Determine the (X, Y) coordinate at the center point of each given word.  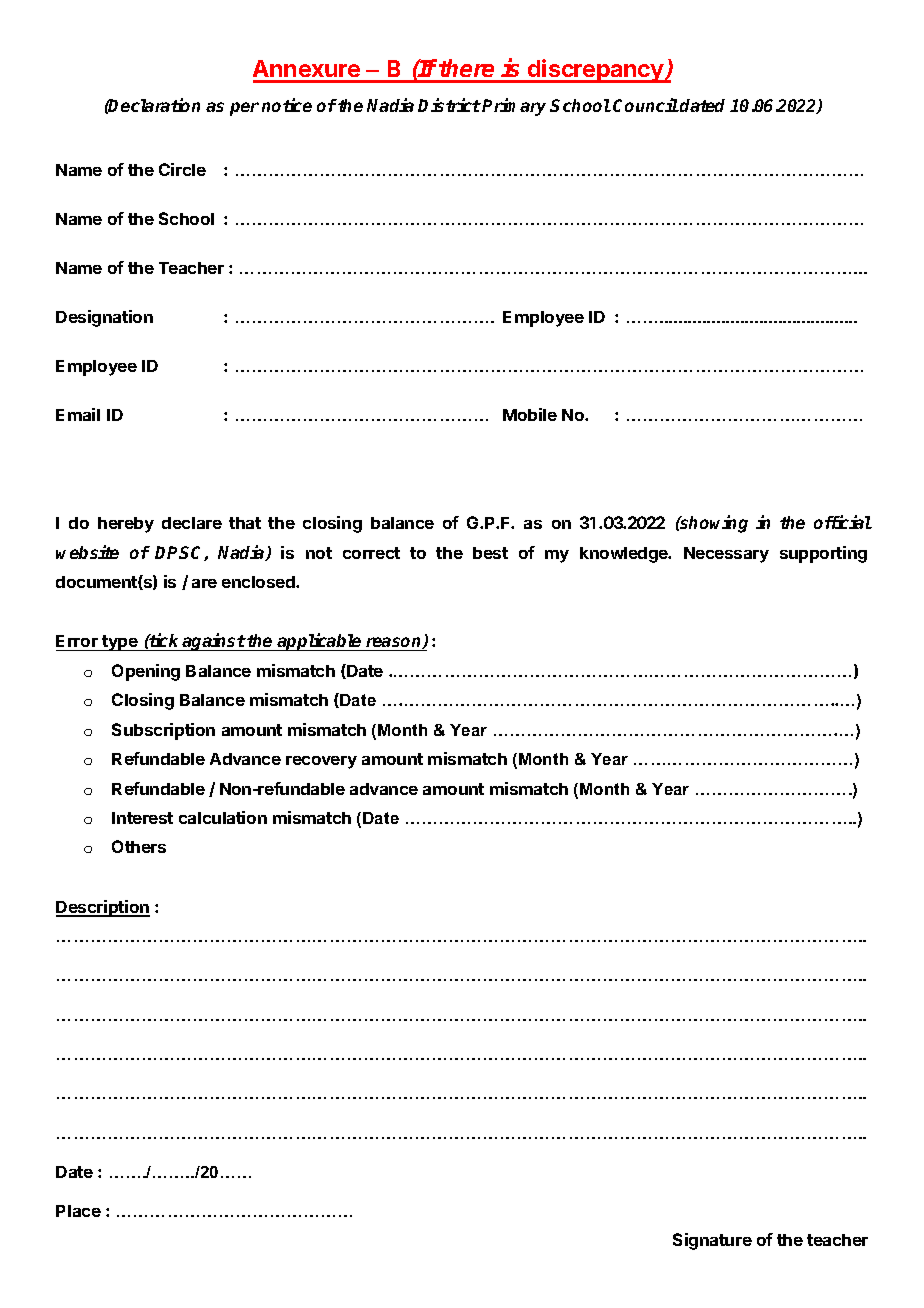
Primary (514, 107)
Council (646, 105)
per (244, 109)
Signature (712, 1241)
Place (78, 1211)
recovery (321, 762)
